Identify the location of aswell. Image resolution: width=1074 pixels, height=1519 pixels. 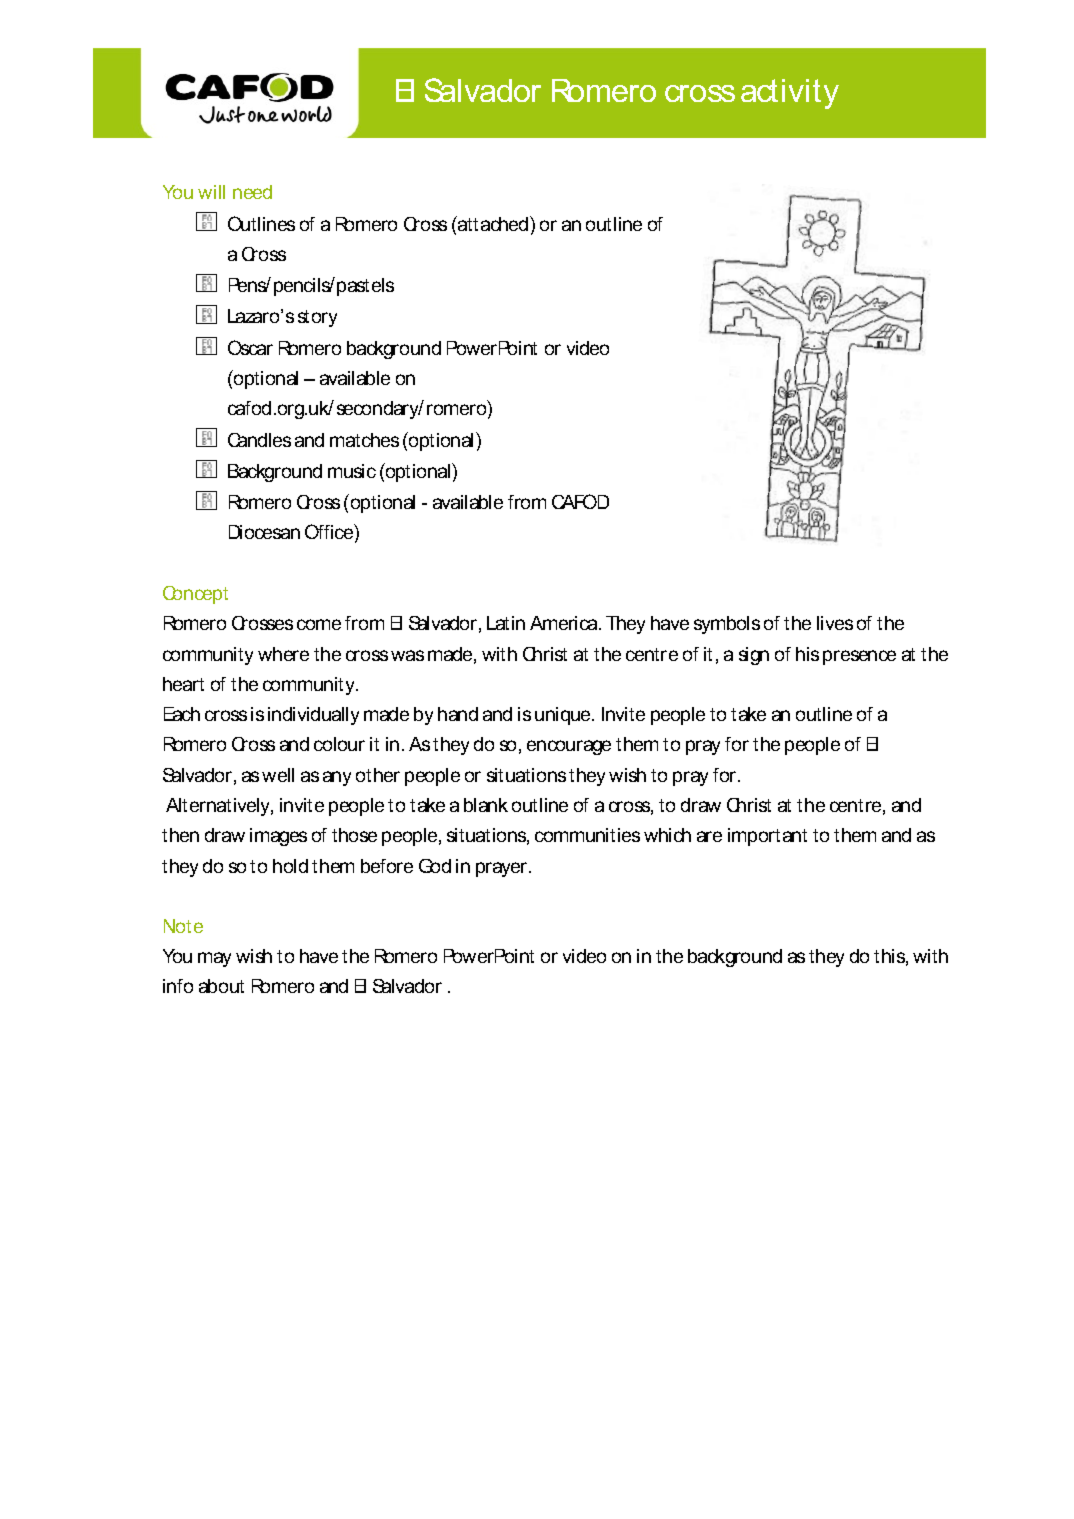
(268, 775).
